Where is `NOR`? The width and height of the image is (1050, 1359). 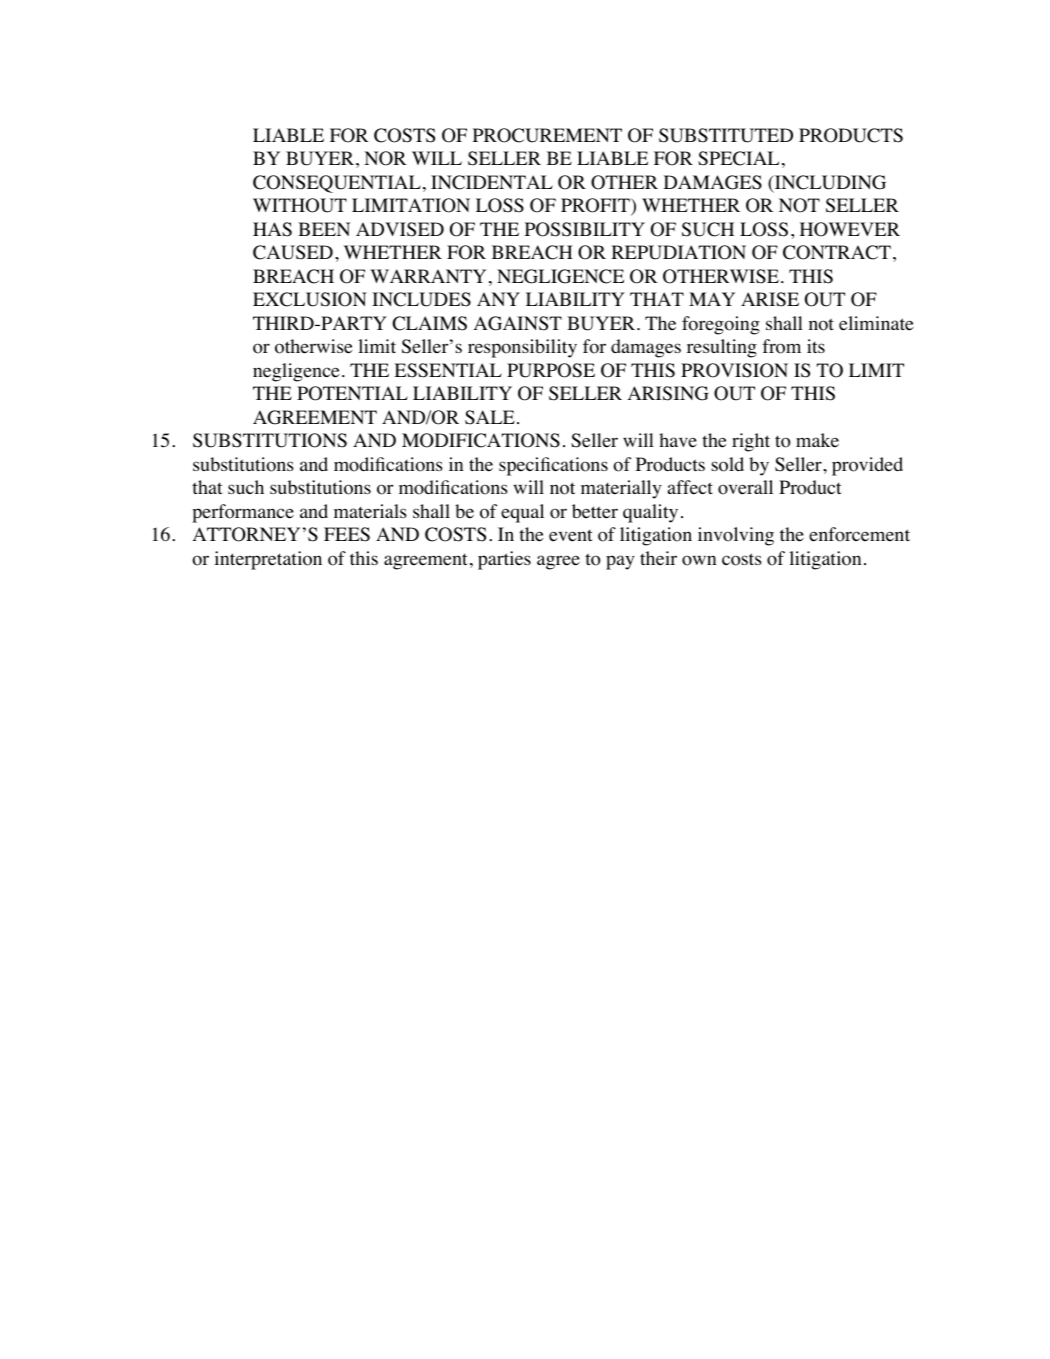
NOR is located at coordinates (385, 158).
